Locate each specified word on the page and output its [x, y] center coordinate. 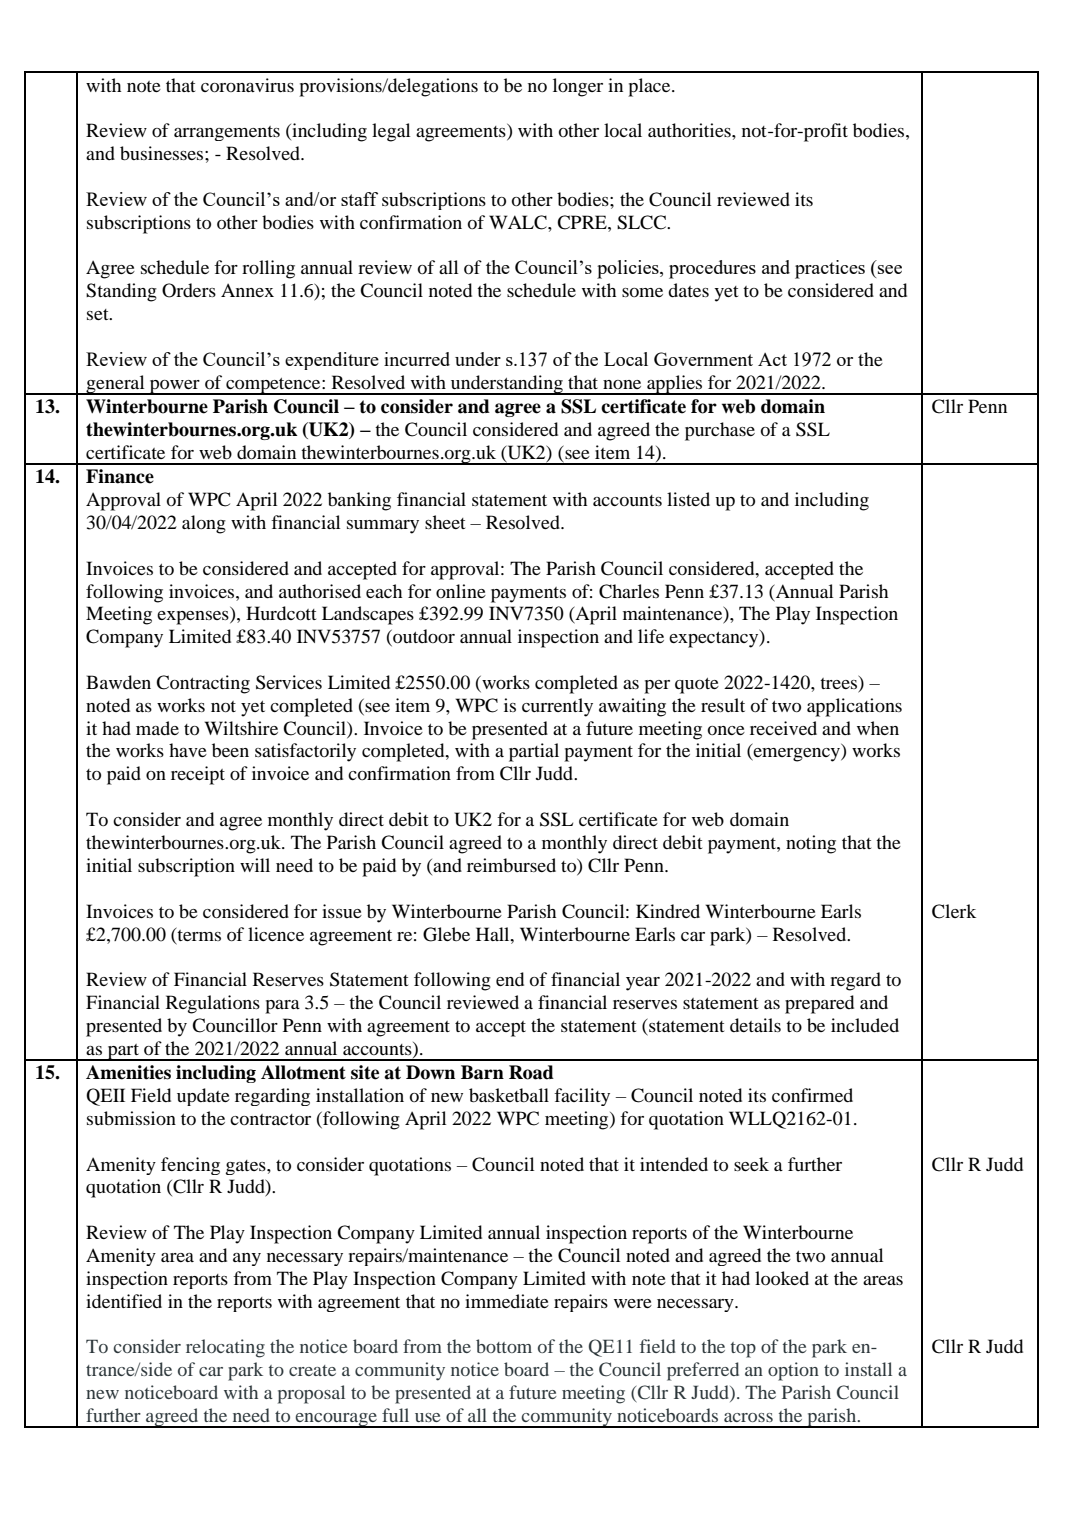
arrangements [227, 133]
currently [557, 707]
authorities [690, 130]
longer [578, 87]
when [878, 728]
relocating [225, 1348]
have [188, 750]
